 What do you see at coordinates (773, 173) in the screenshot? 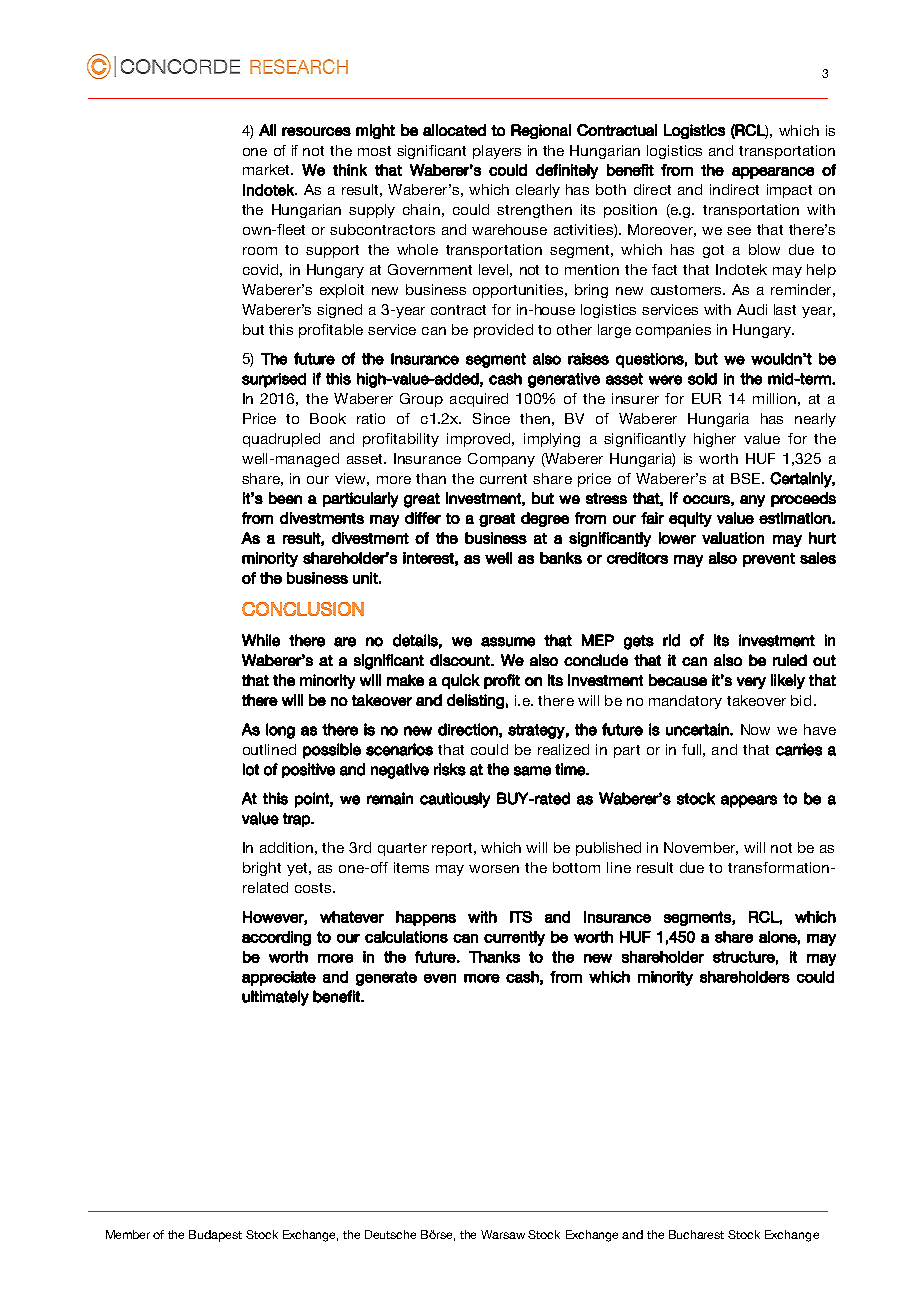
I see `appearance` at bounding box center [773, 173].
